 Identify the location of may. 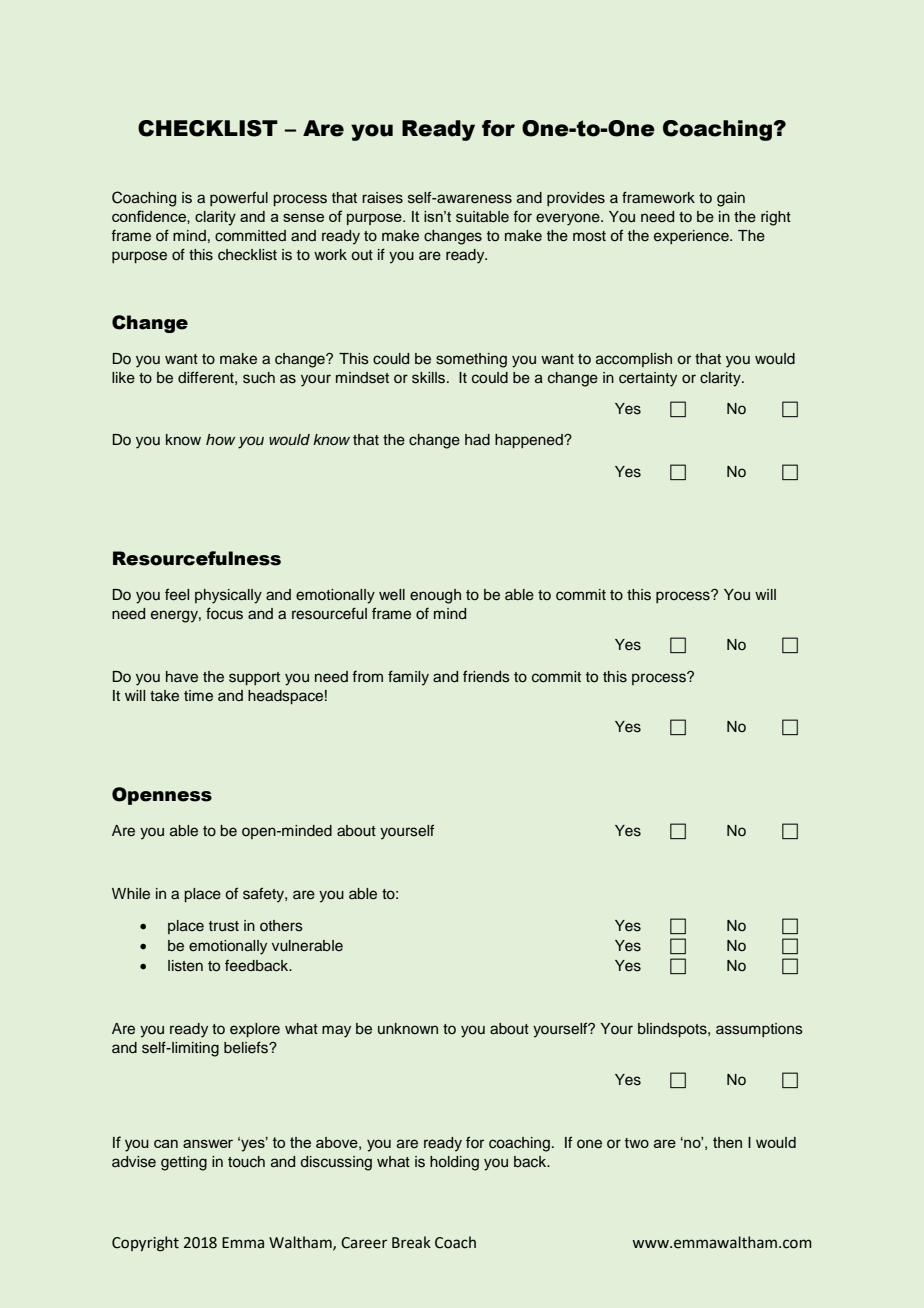
(336, 1031).
